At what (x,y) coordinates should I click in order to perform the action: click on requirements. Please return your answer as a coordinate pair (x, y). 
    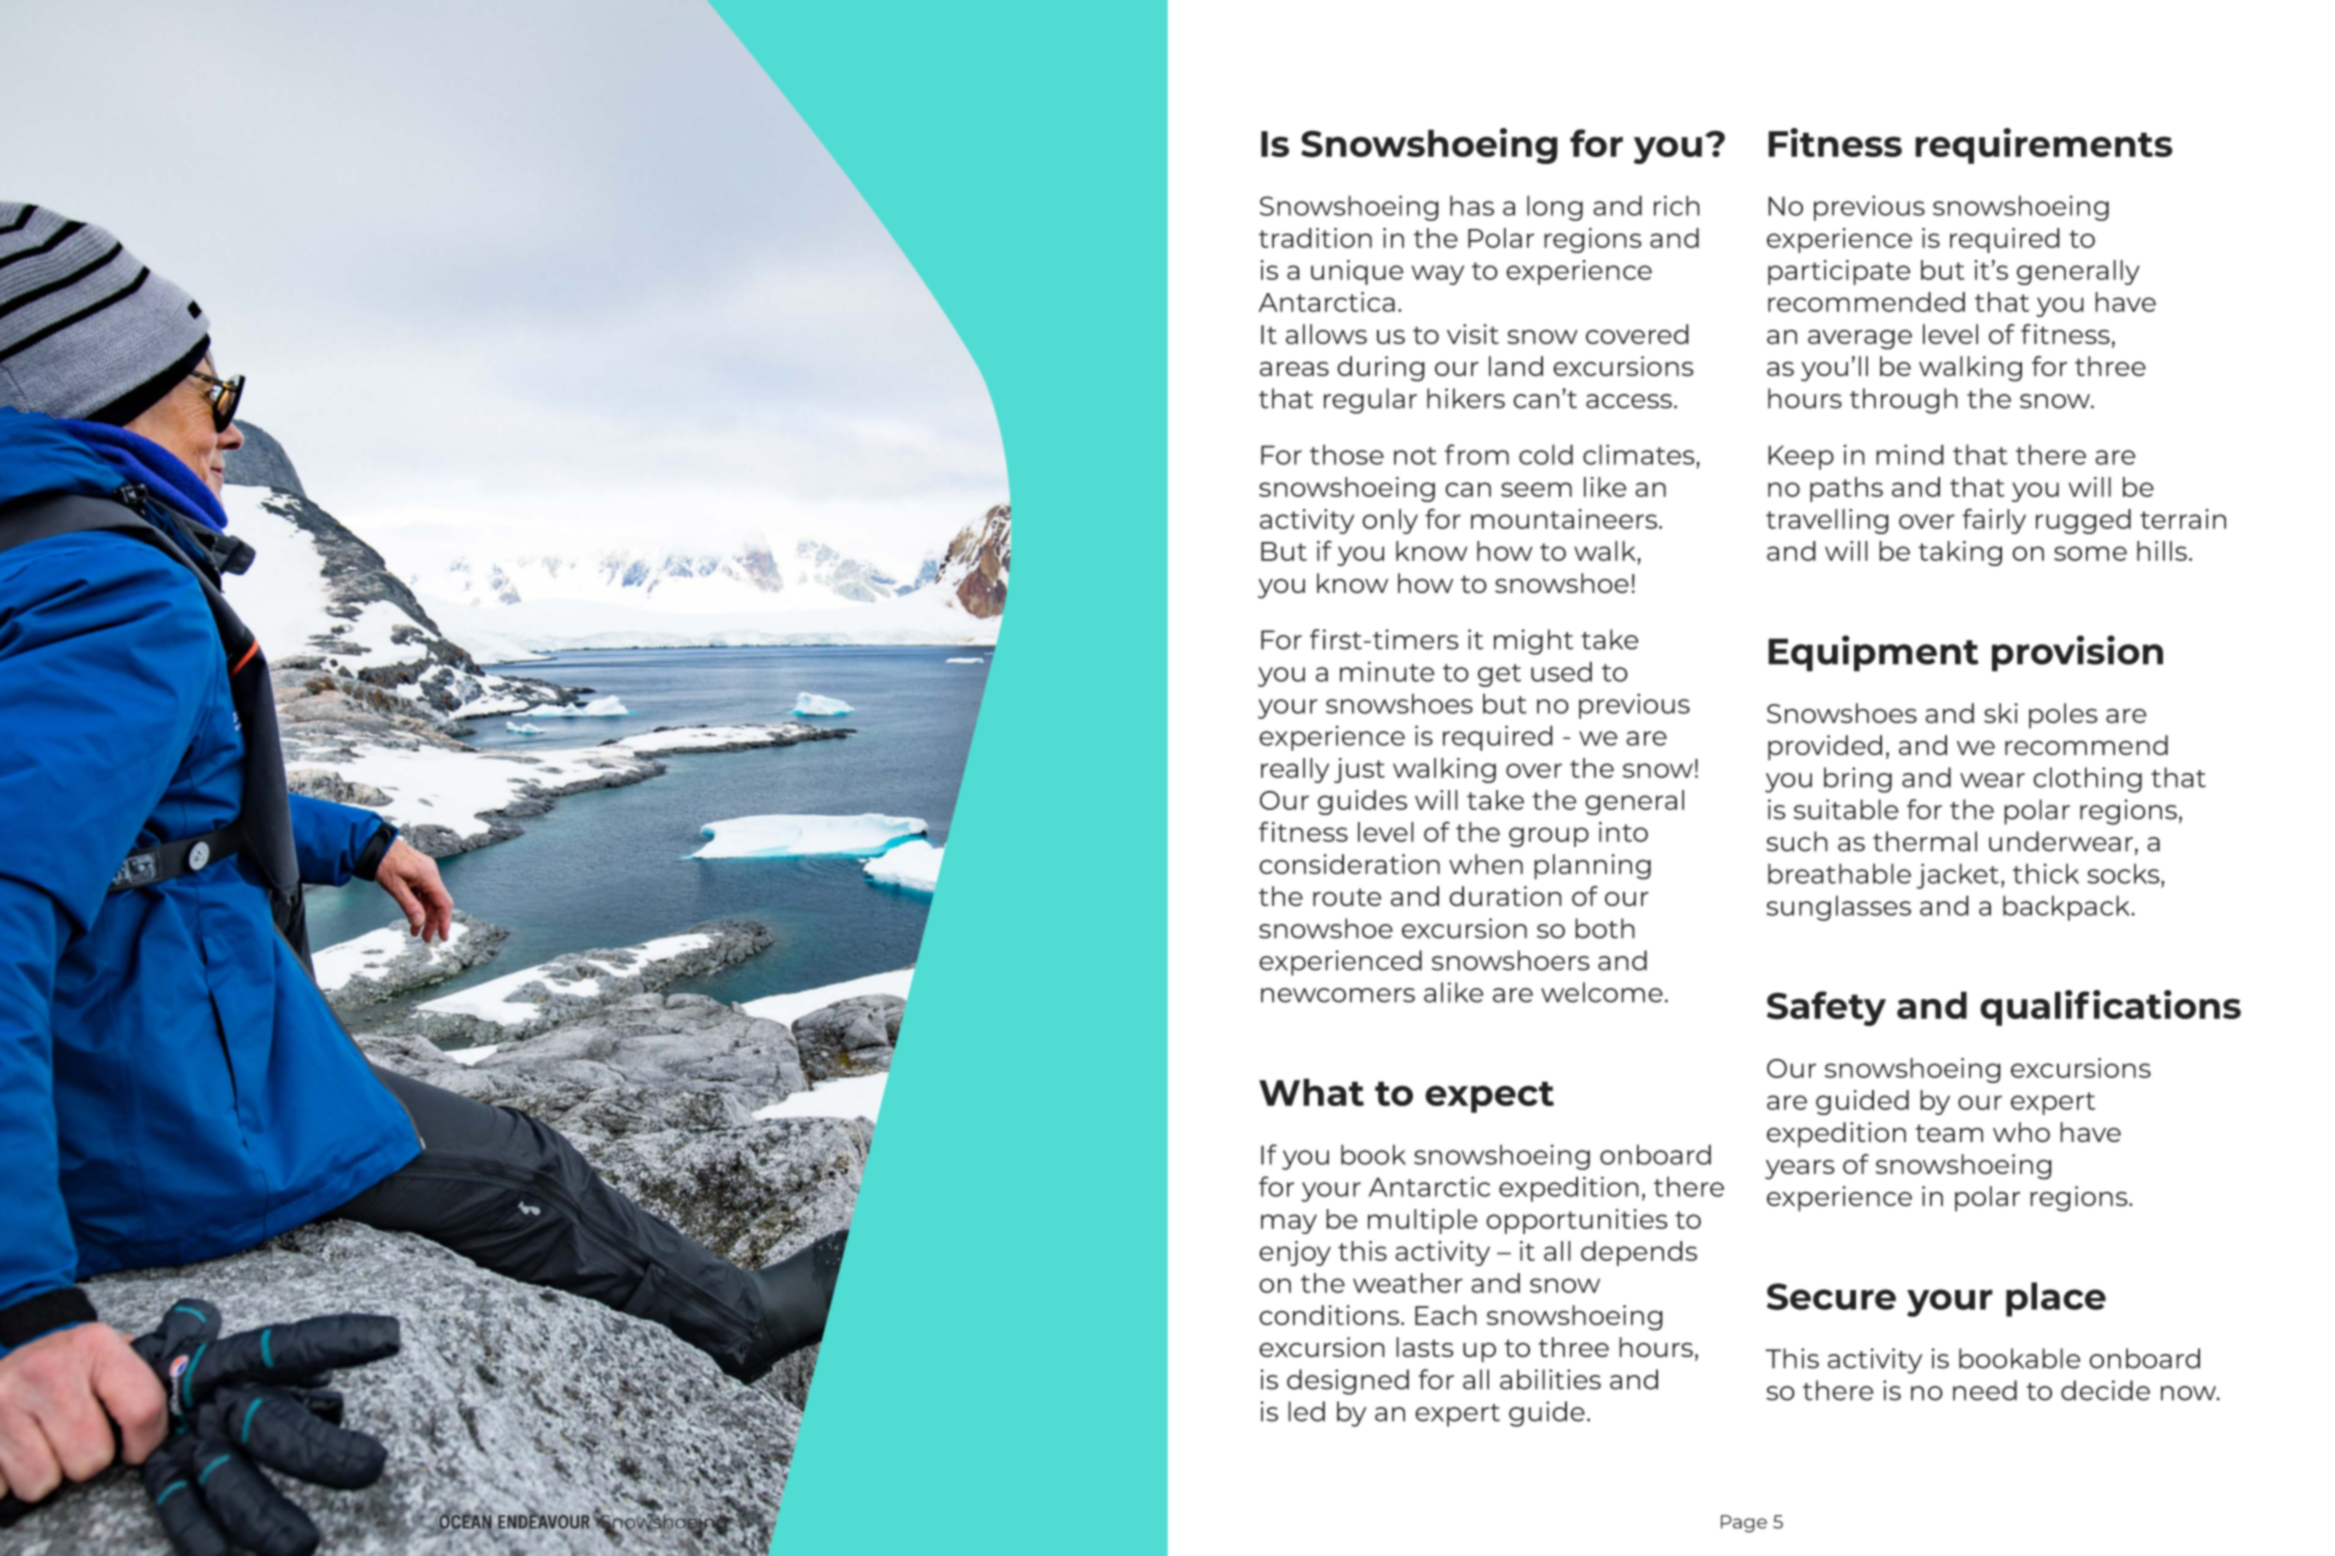
    Looking at the image, I should click on (2044, 146).
